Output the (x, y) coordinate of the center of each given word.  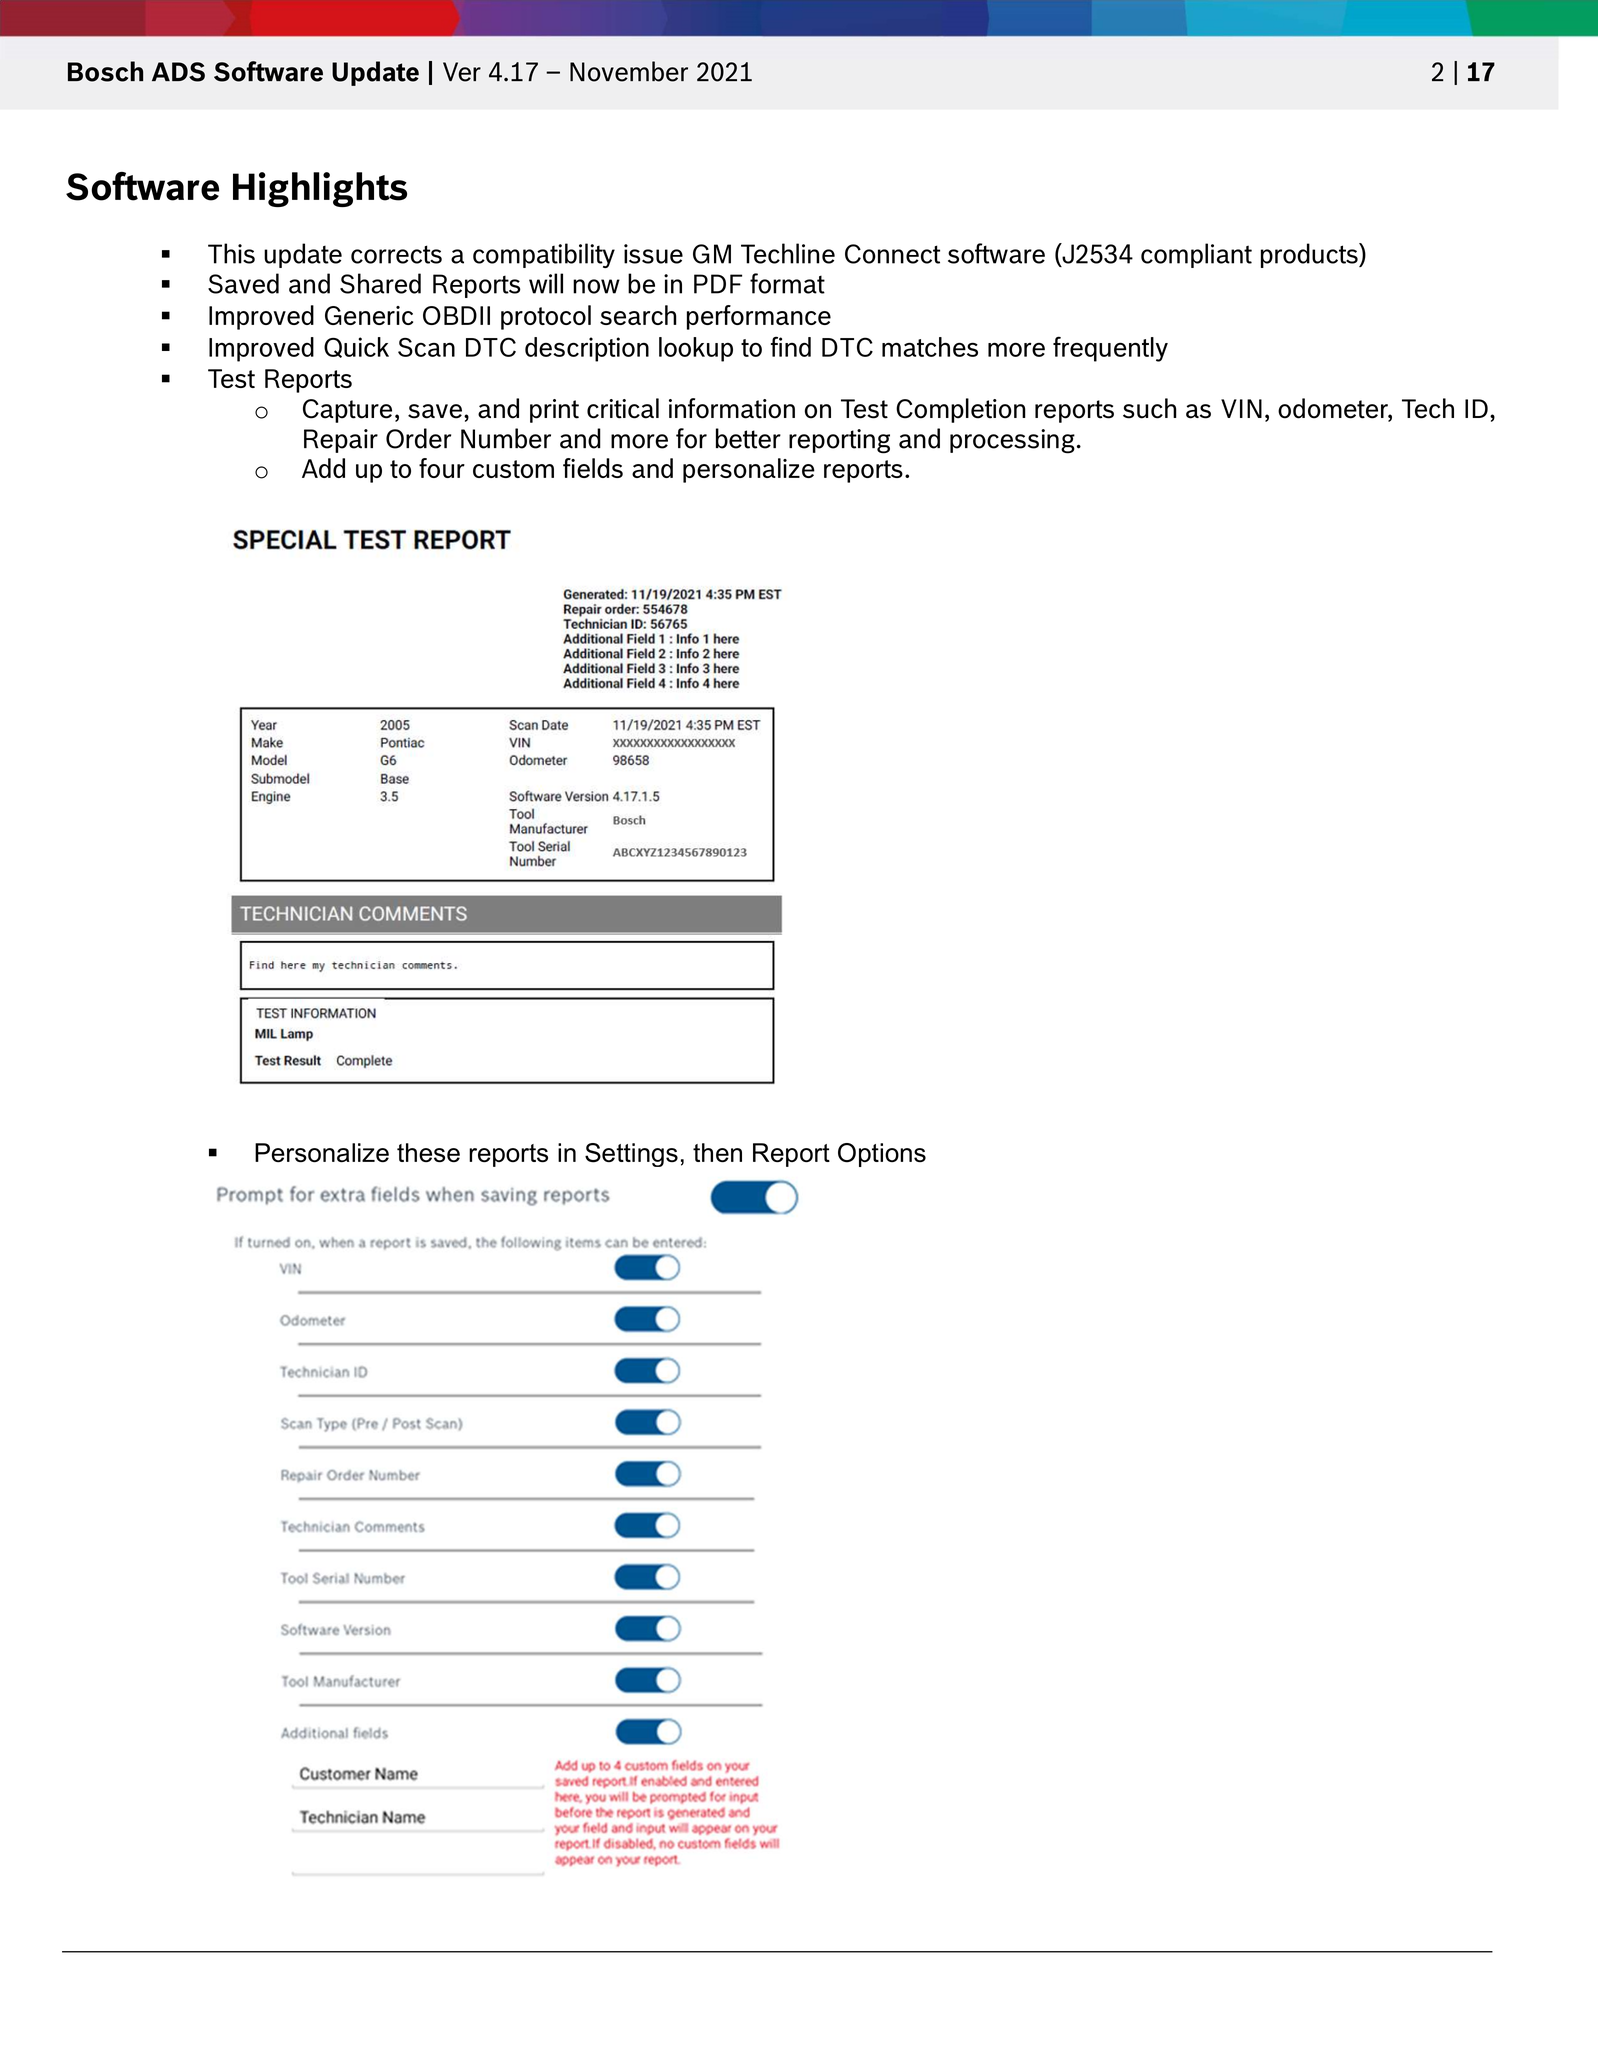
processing (1012, 441)
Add (323, 468)
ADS (178, 72)
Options (882, 1155)
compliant (1196, 255)
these (428, 1153)
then (717, 1152)
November (629, 71)
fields (593, 468)
